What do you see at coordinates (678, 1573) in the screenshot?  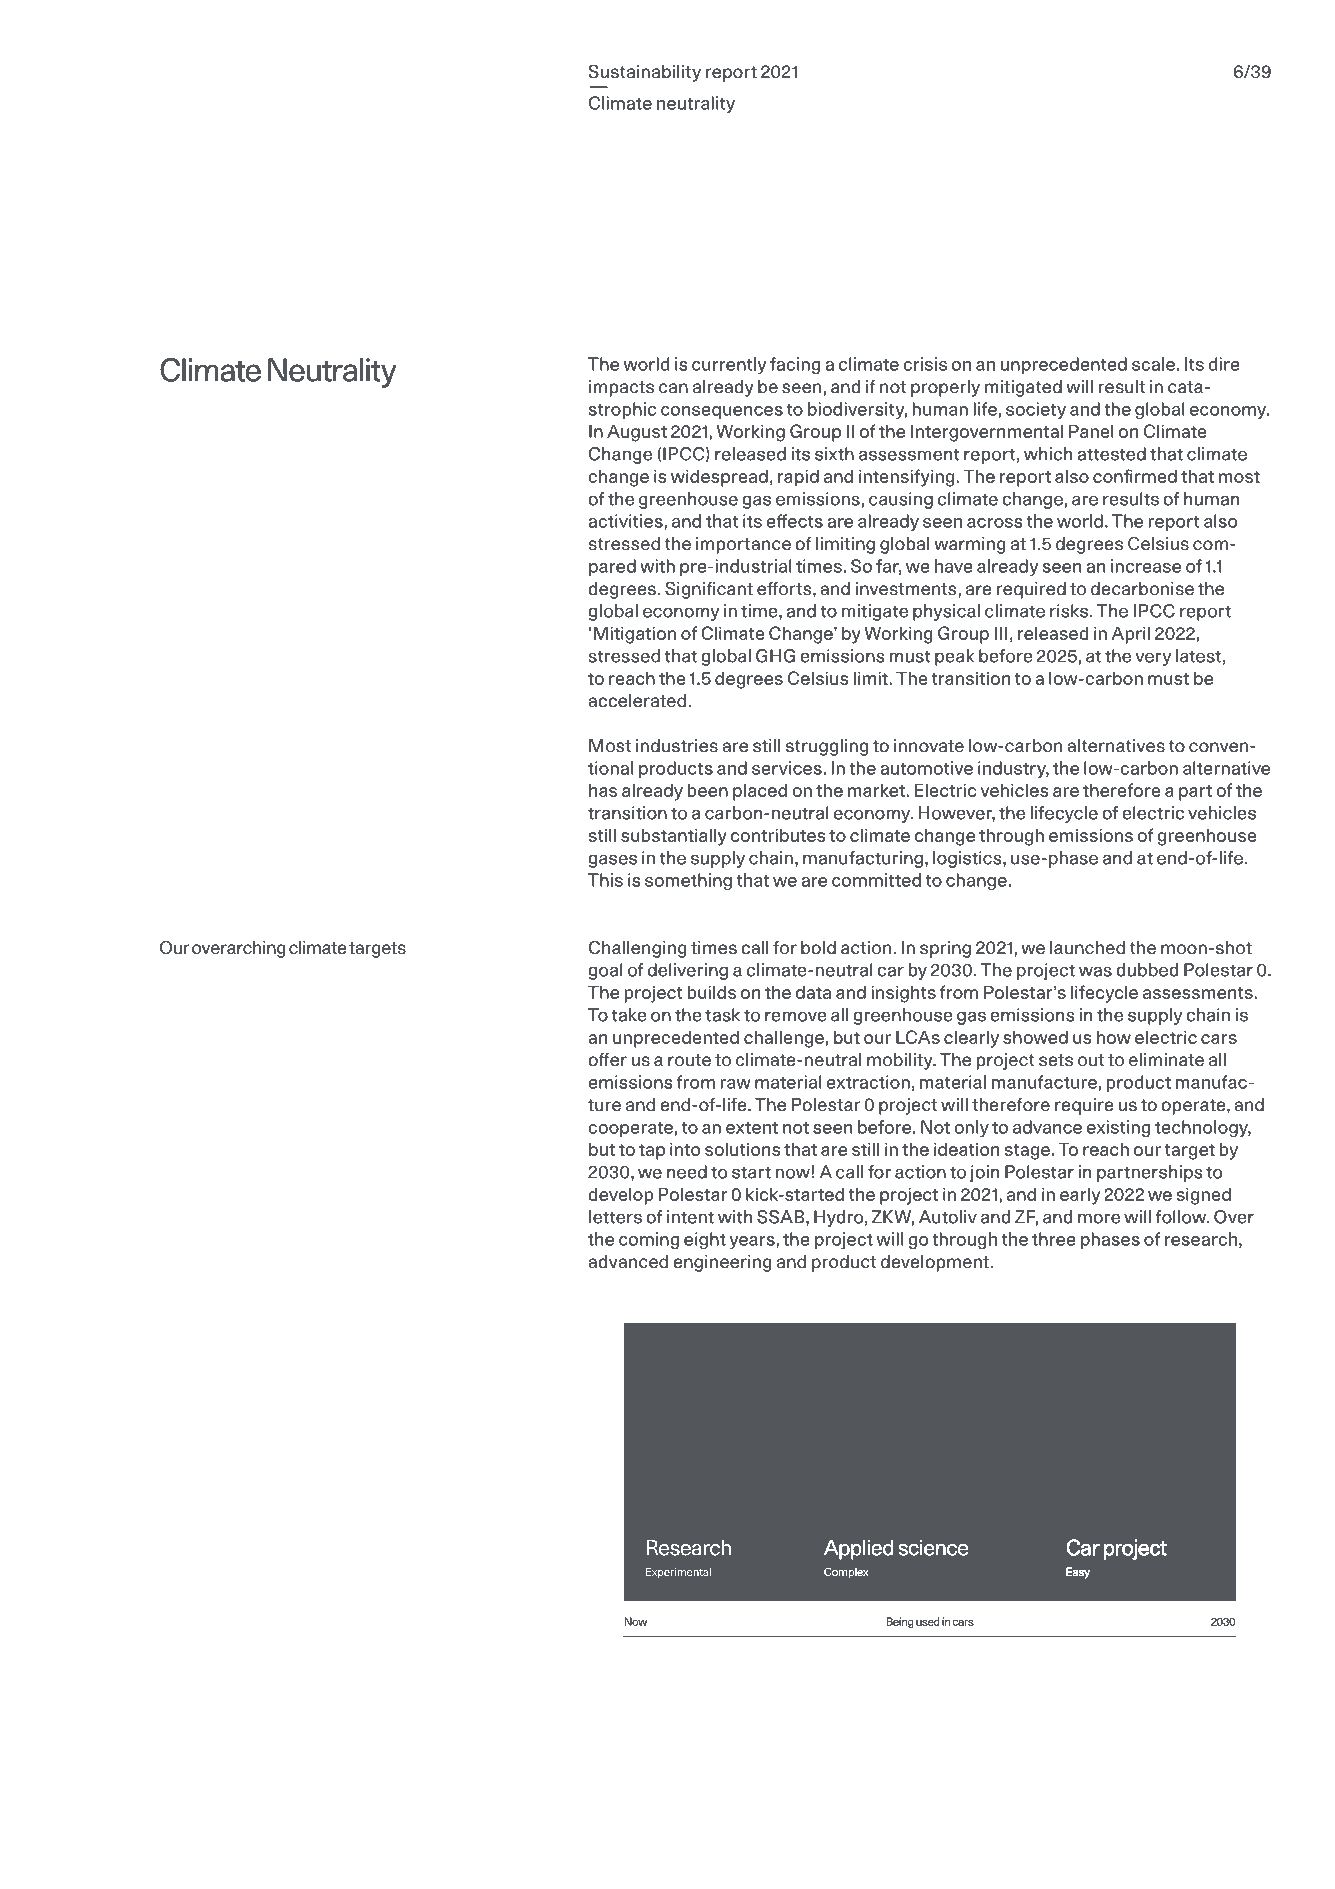 I see `Experimental` at bounding box center [678, 1573].
